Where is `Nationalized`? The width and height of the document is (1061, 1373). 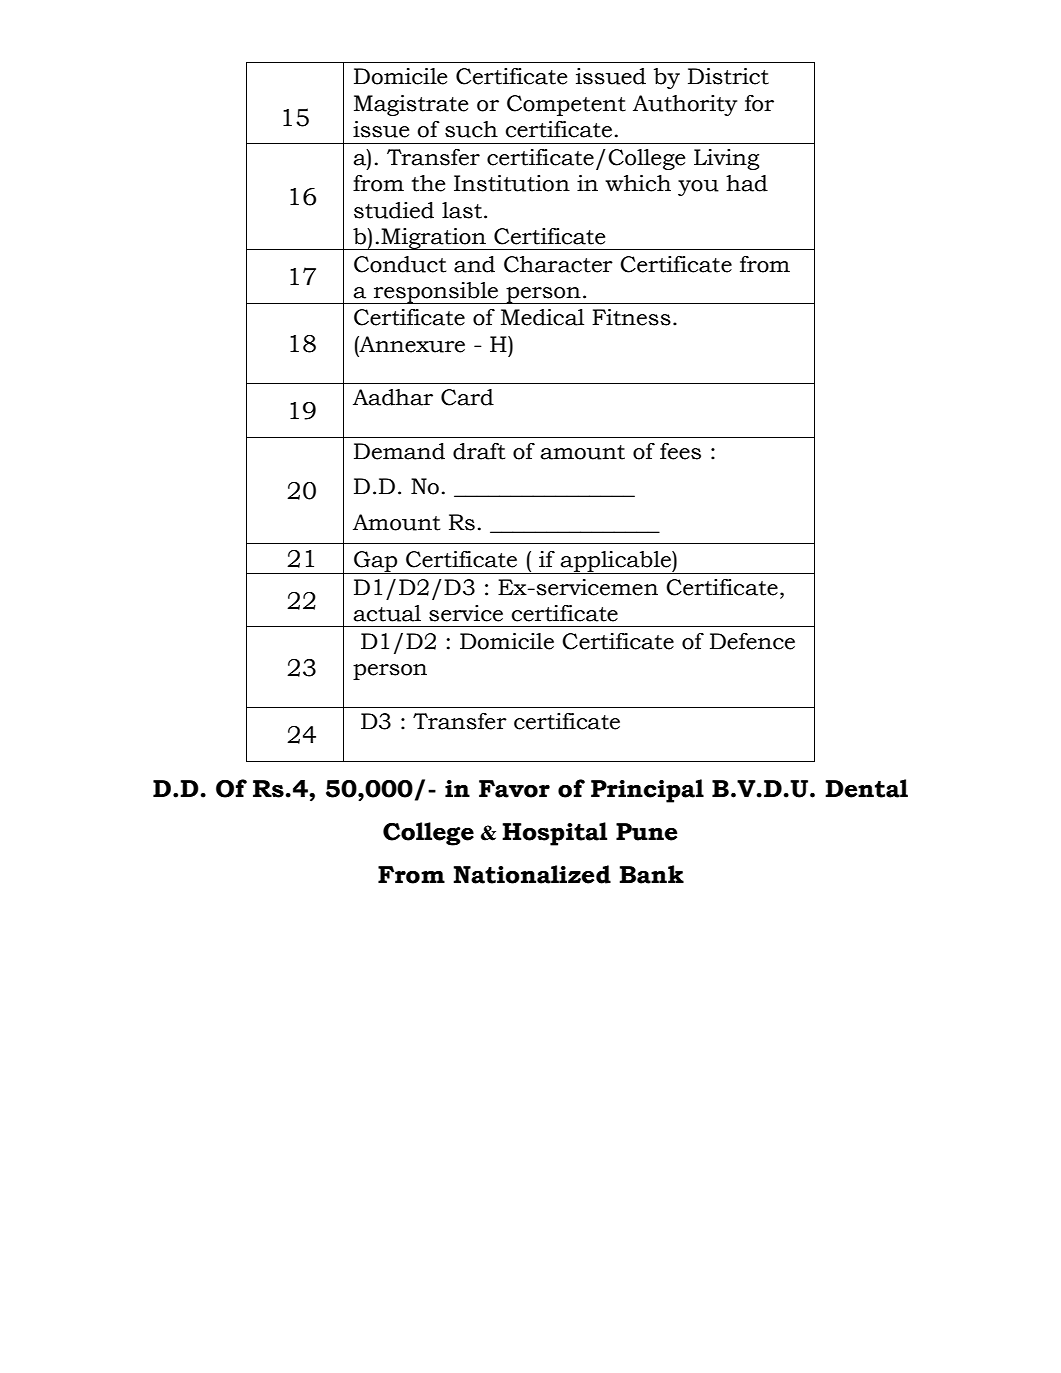 Nationalized is located at coordinates (532, 874).
